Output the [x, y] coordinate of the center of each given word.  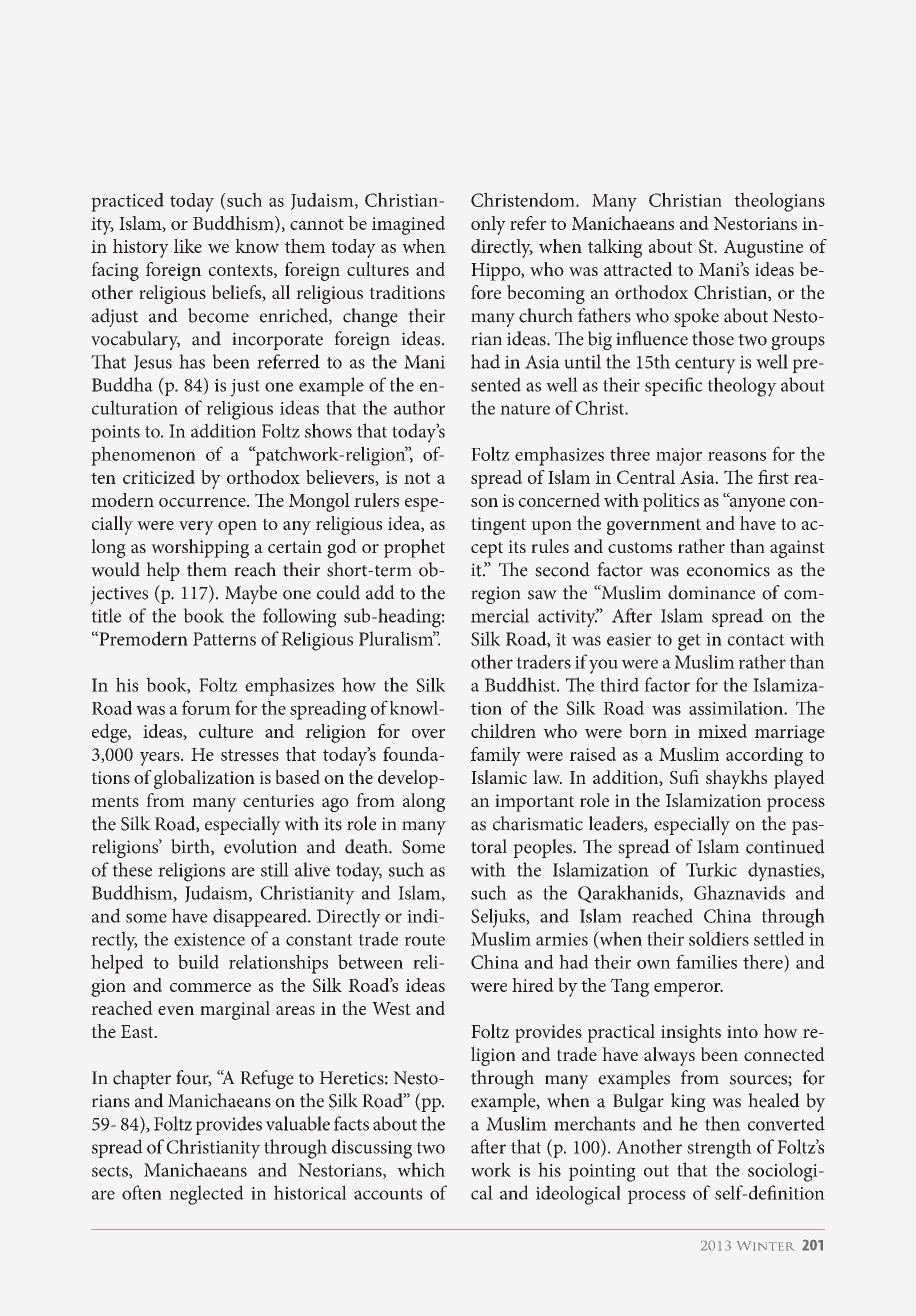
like [188, 246]
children [503, 731]
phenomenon [143, 456]
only [488, 225]
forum [206, 707]
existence [209, 939]
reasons [737, 456]
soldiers [719, 938]
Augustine [763, 249]
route [425, 940]
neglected [206, 1195]
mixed [722, 731]
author [419, 407]
